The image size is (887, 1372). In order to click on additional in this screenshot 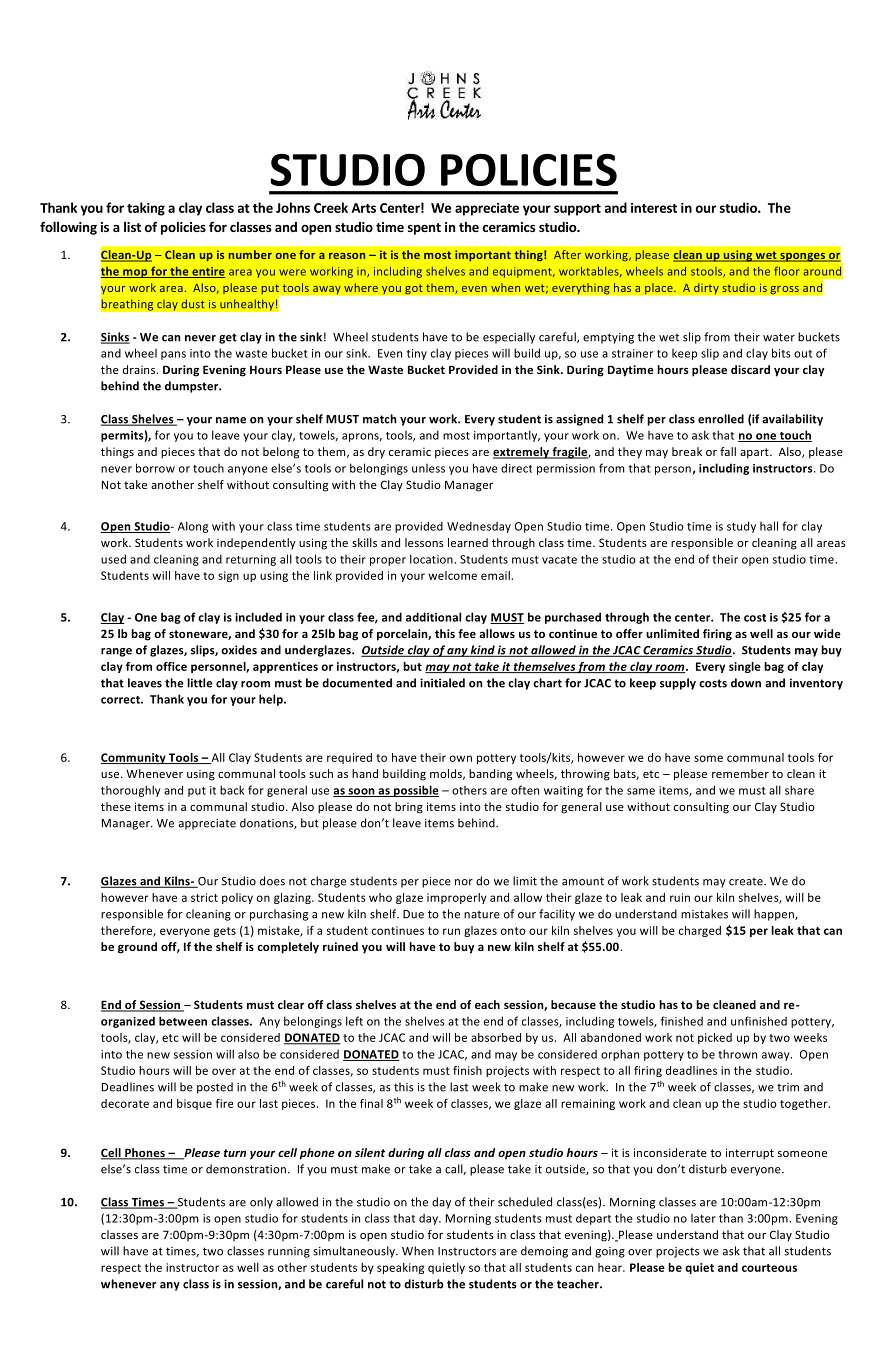, I will do `click(433, 617)`.
